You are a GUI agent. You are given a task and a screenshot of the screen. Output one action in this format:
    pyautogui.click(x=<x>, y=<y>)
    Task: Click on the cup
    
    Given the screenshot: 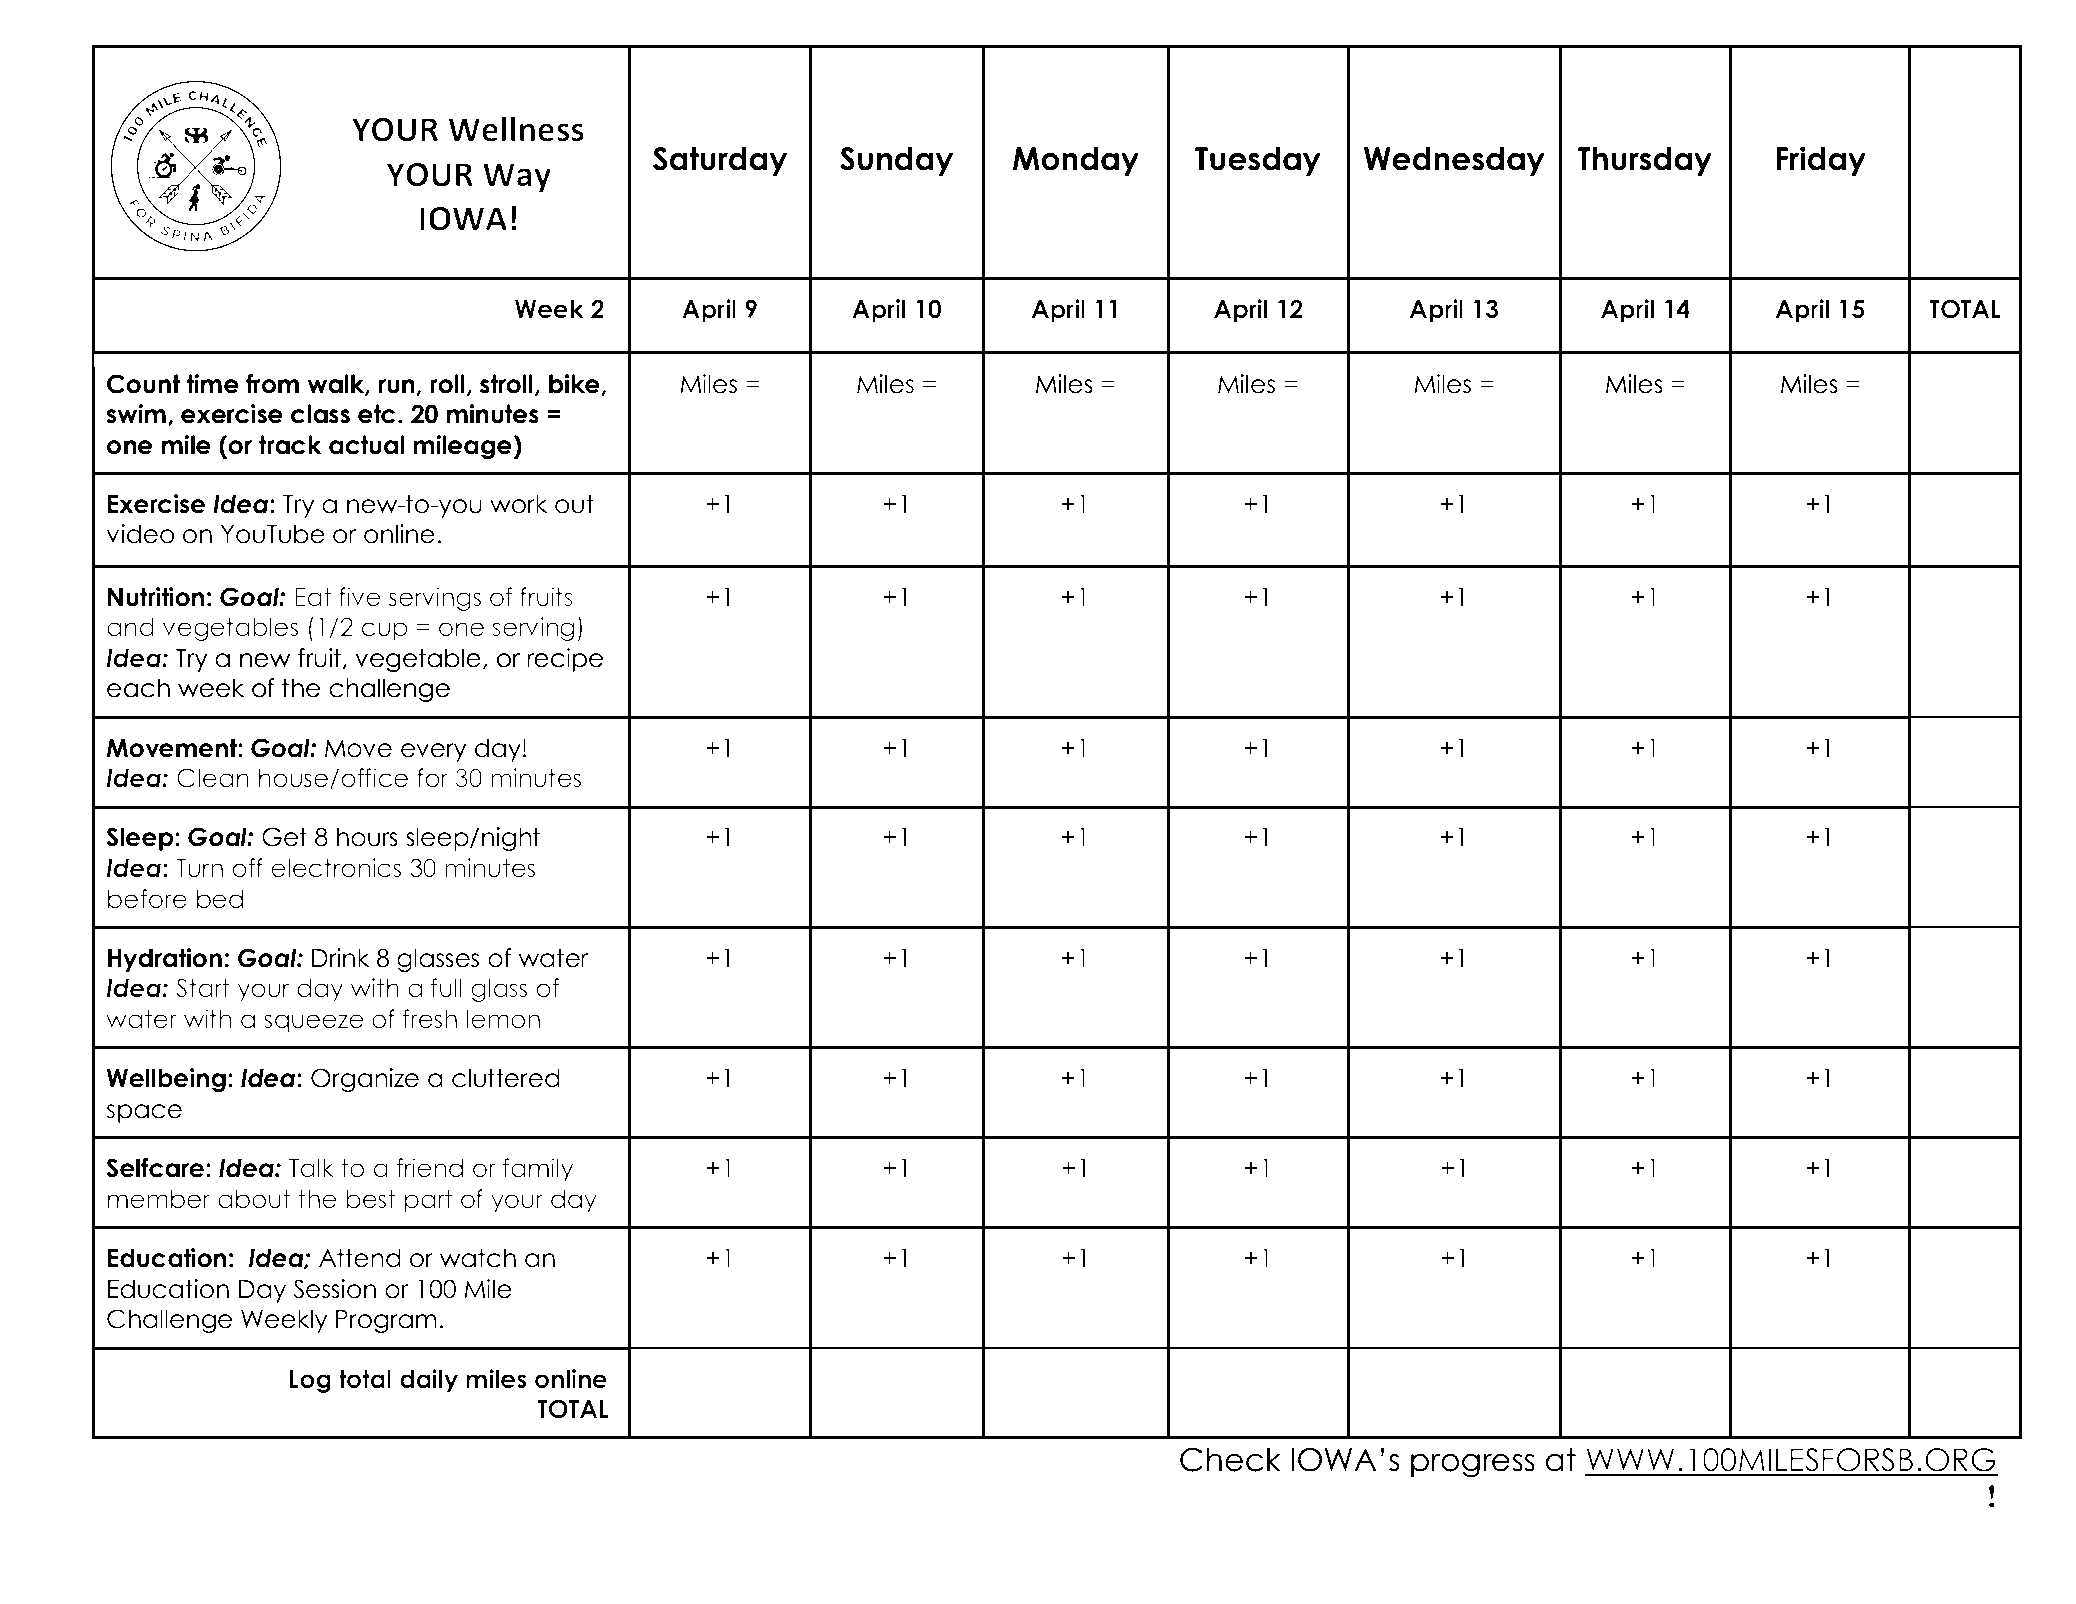 What is the action you would take?
    pyautogui.click(x=384, y=631)
